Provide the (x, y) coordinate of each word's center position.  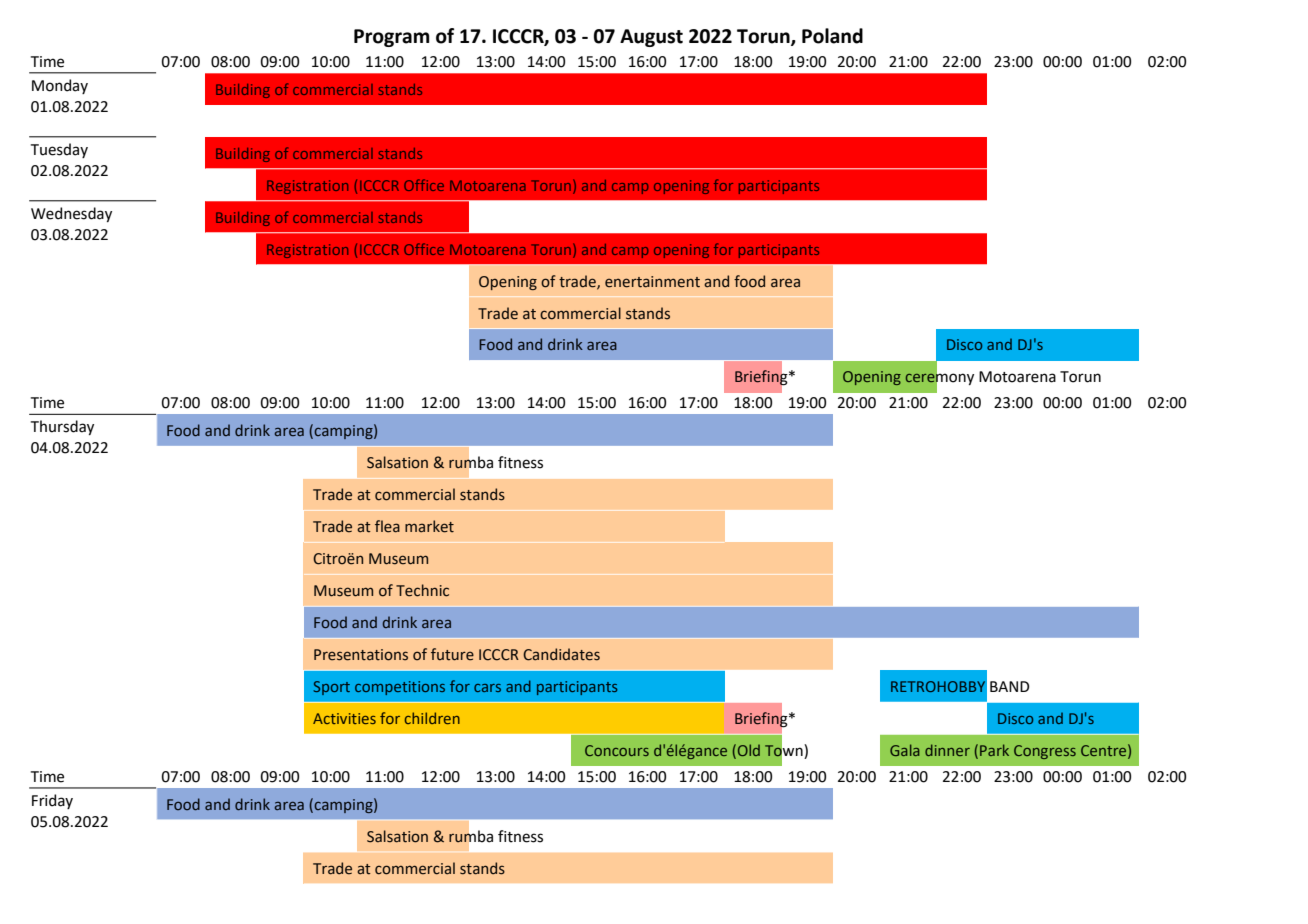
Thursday (62, 427)
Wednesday (71, 214)
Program (392, 38)
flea (387, 526)
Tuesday (59, 150)
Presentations (361, 655)
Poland (832, 36)
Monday (60, 86)
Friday (52, 801)
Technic (422, 590)
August (651, 38)
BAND (1009, 686)
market (429, 526)
